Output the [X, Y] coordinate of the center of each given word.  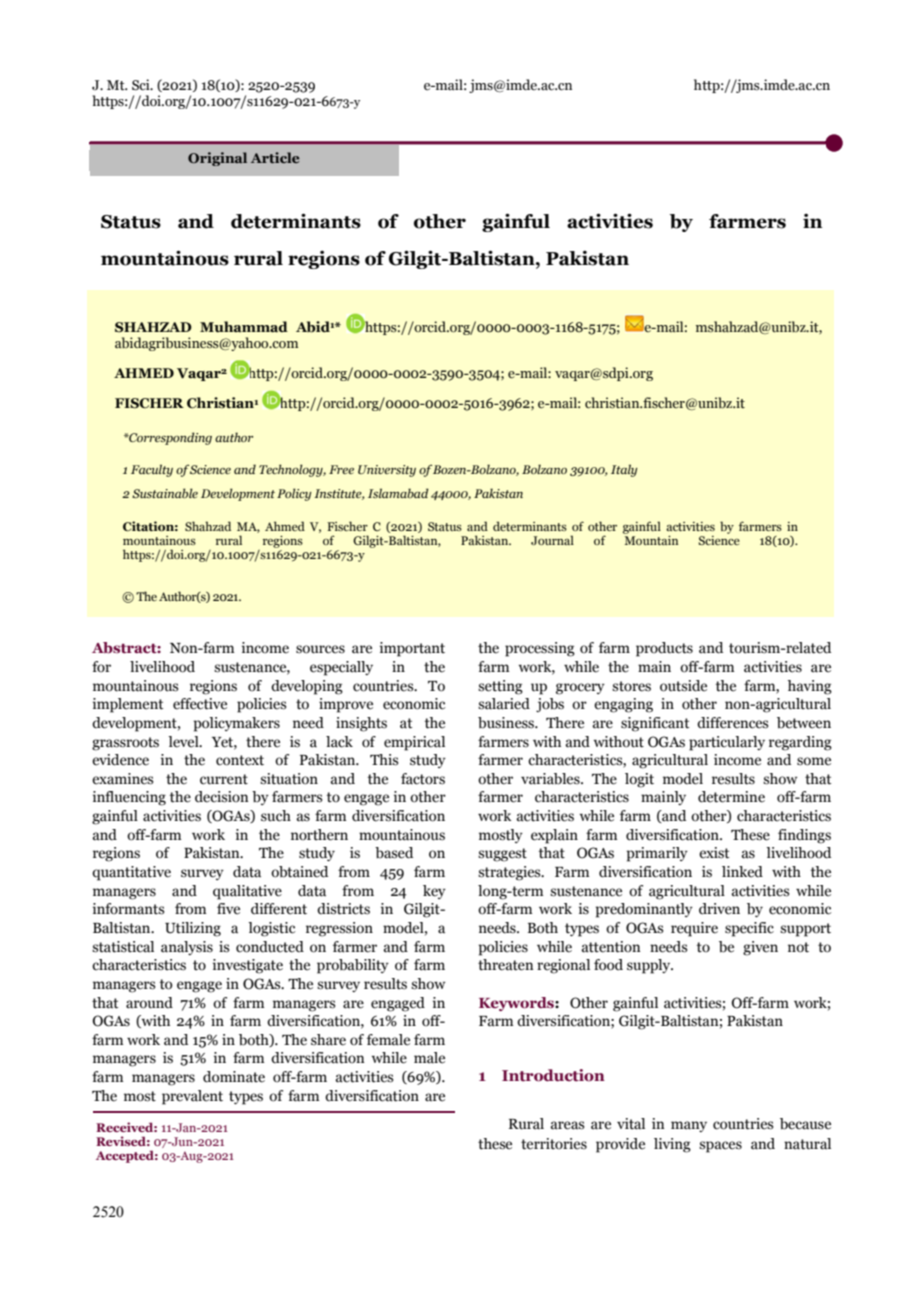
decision [222, 797]
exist [714, 853]
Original [217, 159]
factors [423, 779]
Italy [624, 470]
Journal [552, 540]
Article [275, 157]
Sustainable [165, 493]
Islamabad [398, 493]
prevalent [192, 1097]
